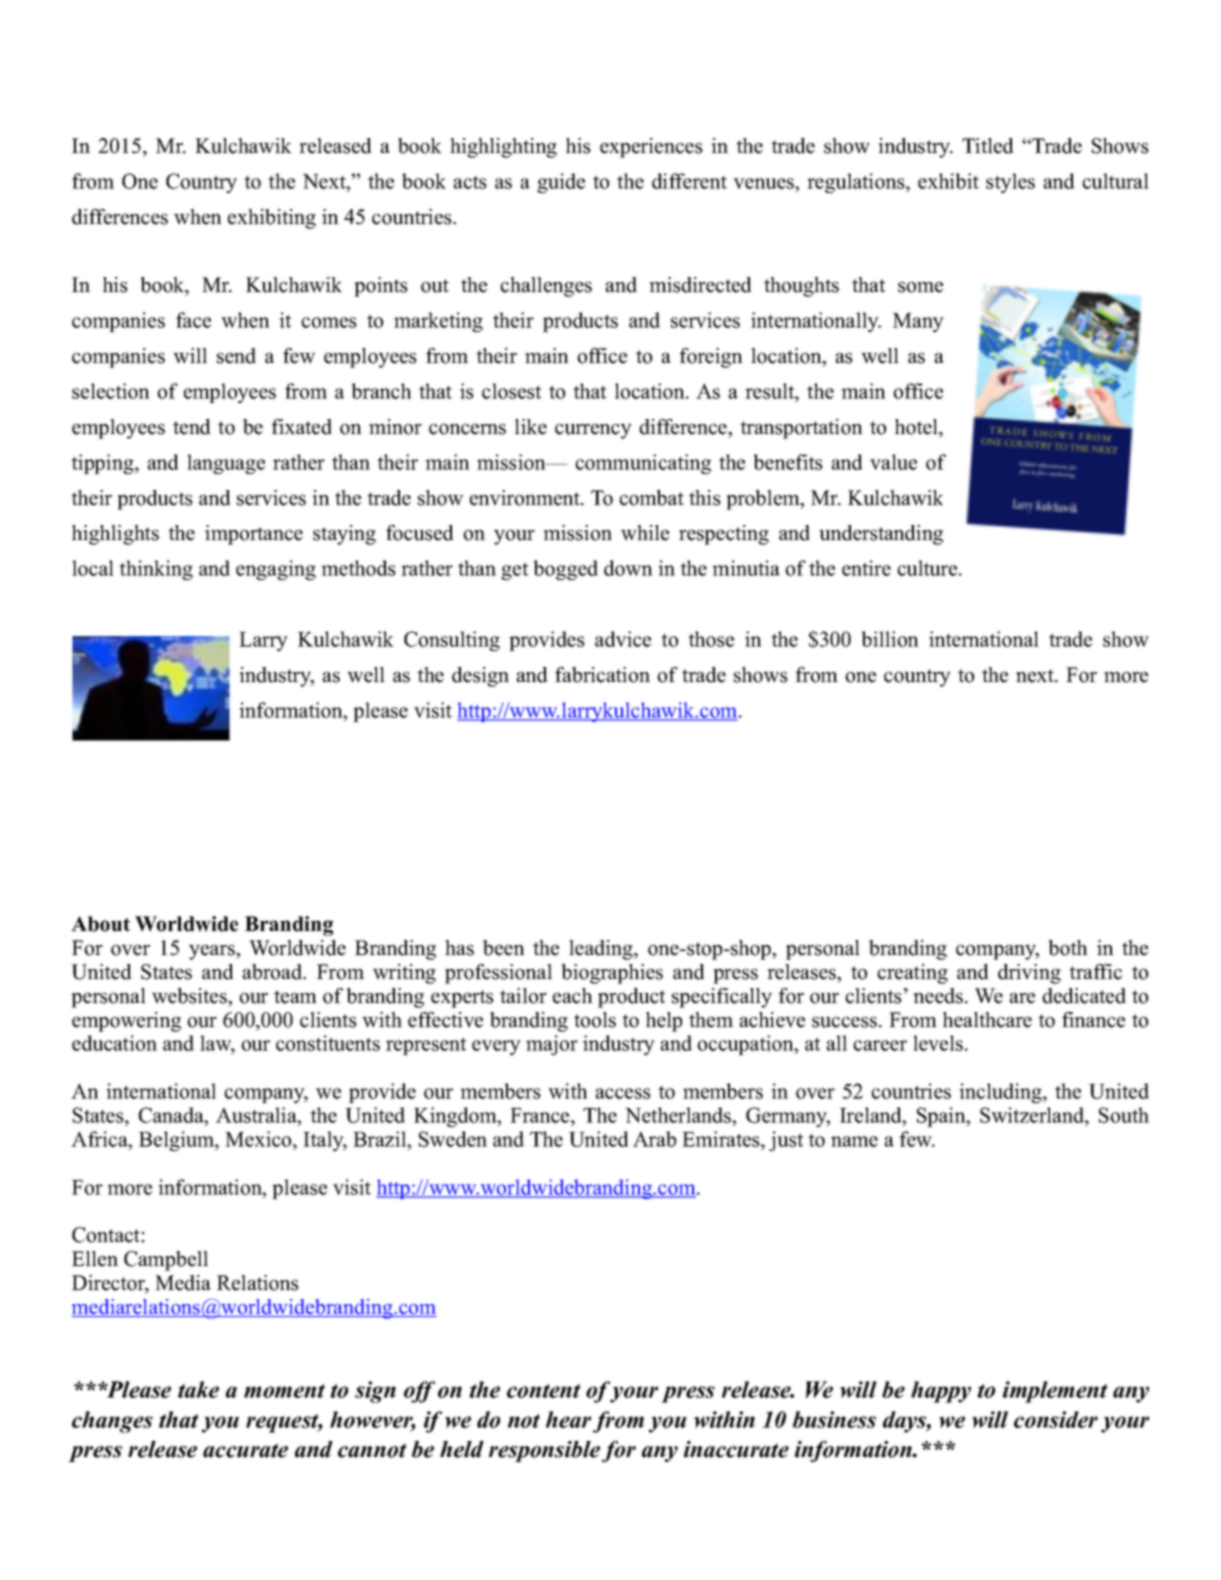 The image size is (1221, 1580). What do you see at coordinates (628, 568) in the screenshot?
I see `down` at bounding box center [628, 568].
